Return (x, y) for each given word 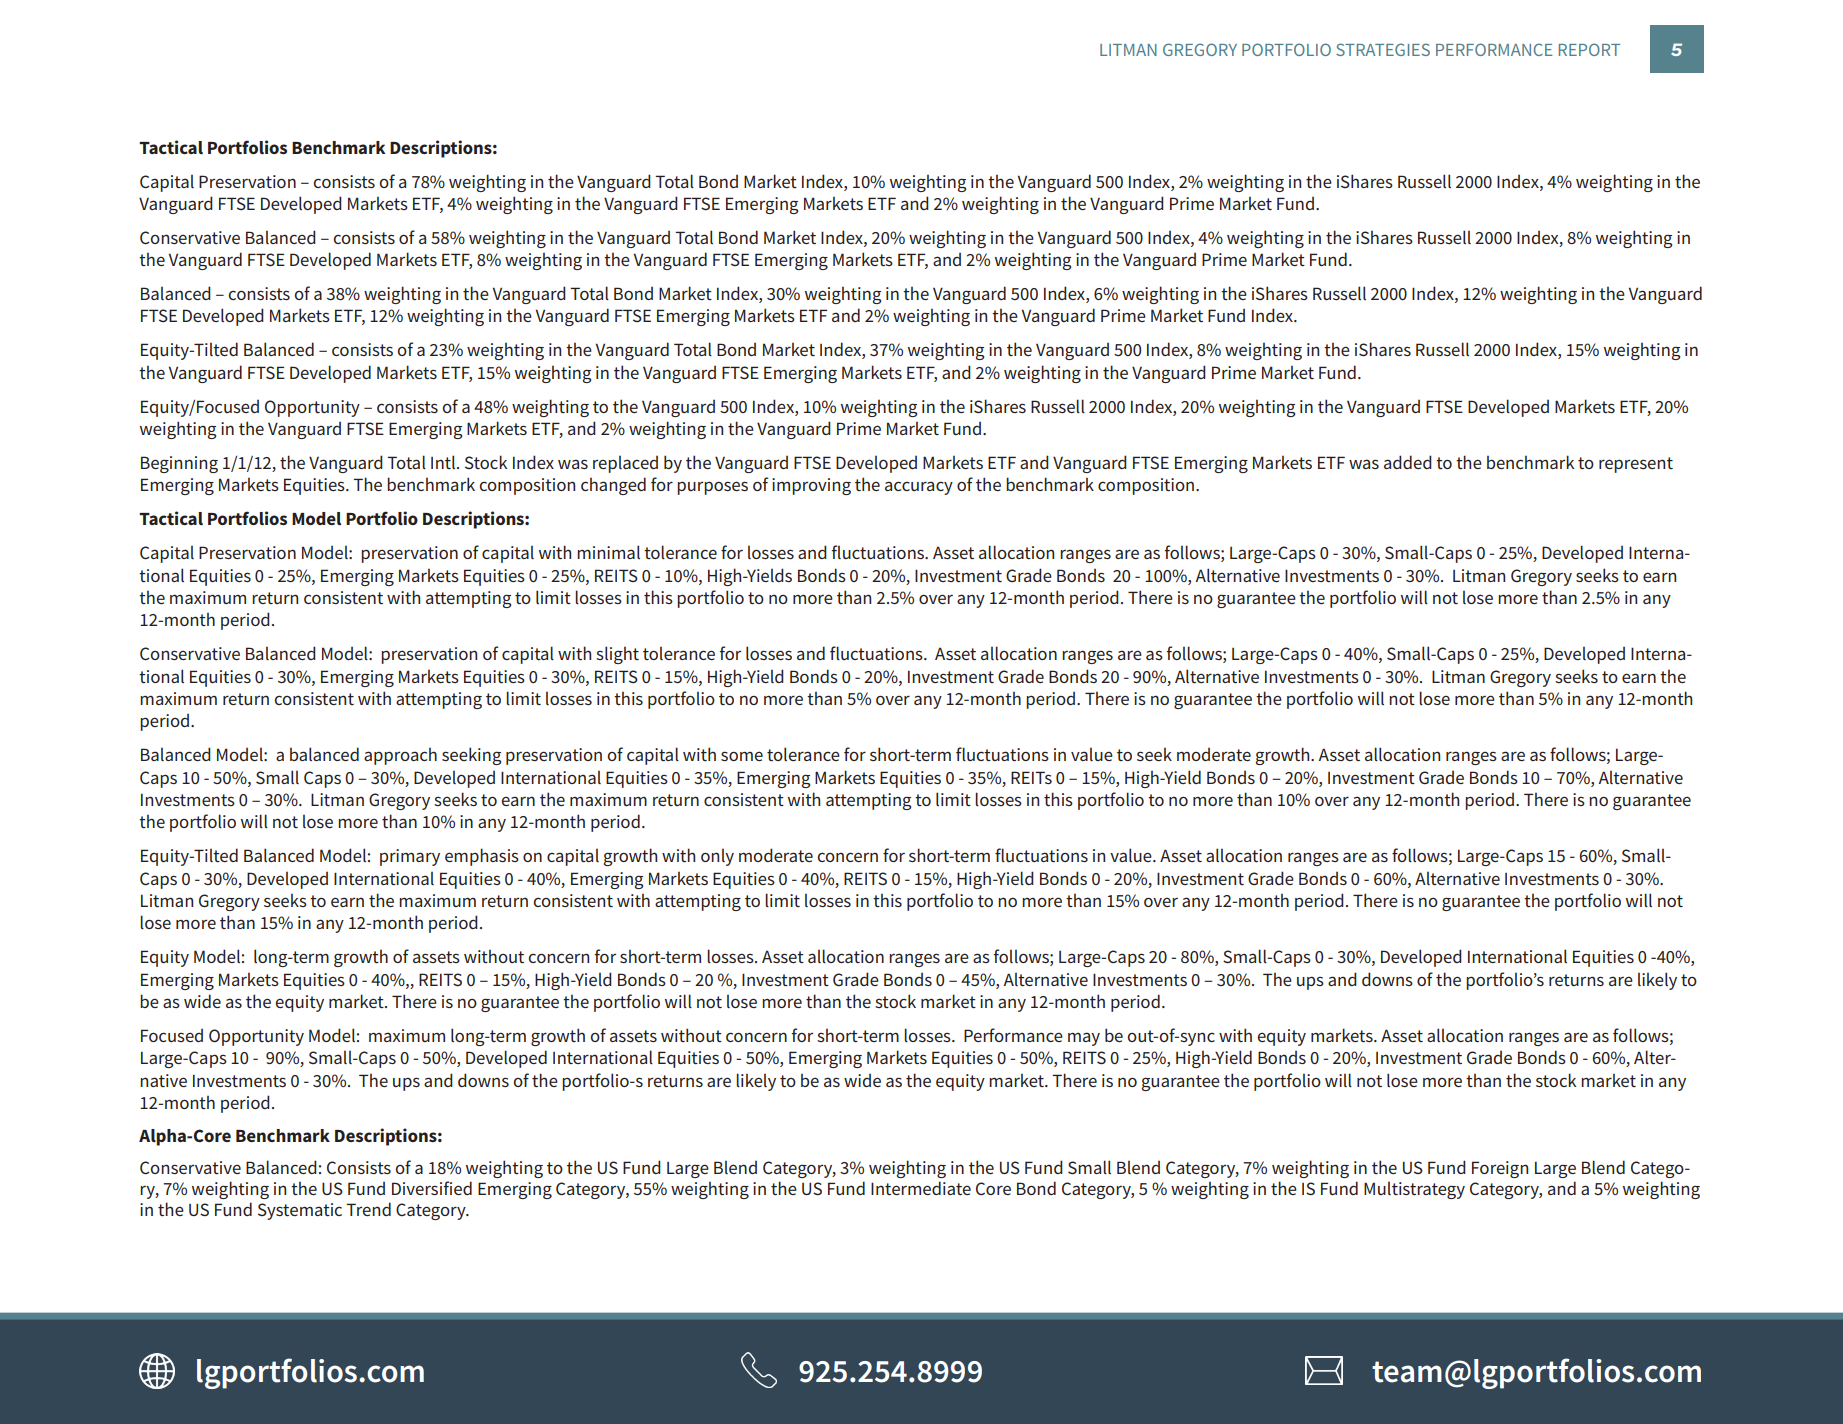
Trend (368, 1209)
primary (410, 857)
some (742, 756)
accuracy (919, 488)
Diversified (432, 1188)
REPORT (1589, 49)
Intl (444, 462)
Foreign (1500, 1169)
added (1408, 462)
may (1084, 1039)
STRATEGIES (1383, 49)
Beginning (179, 464)
